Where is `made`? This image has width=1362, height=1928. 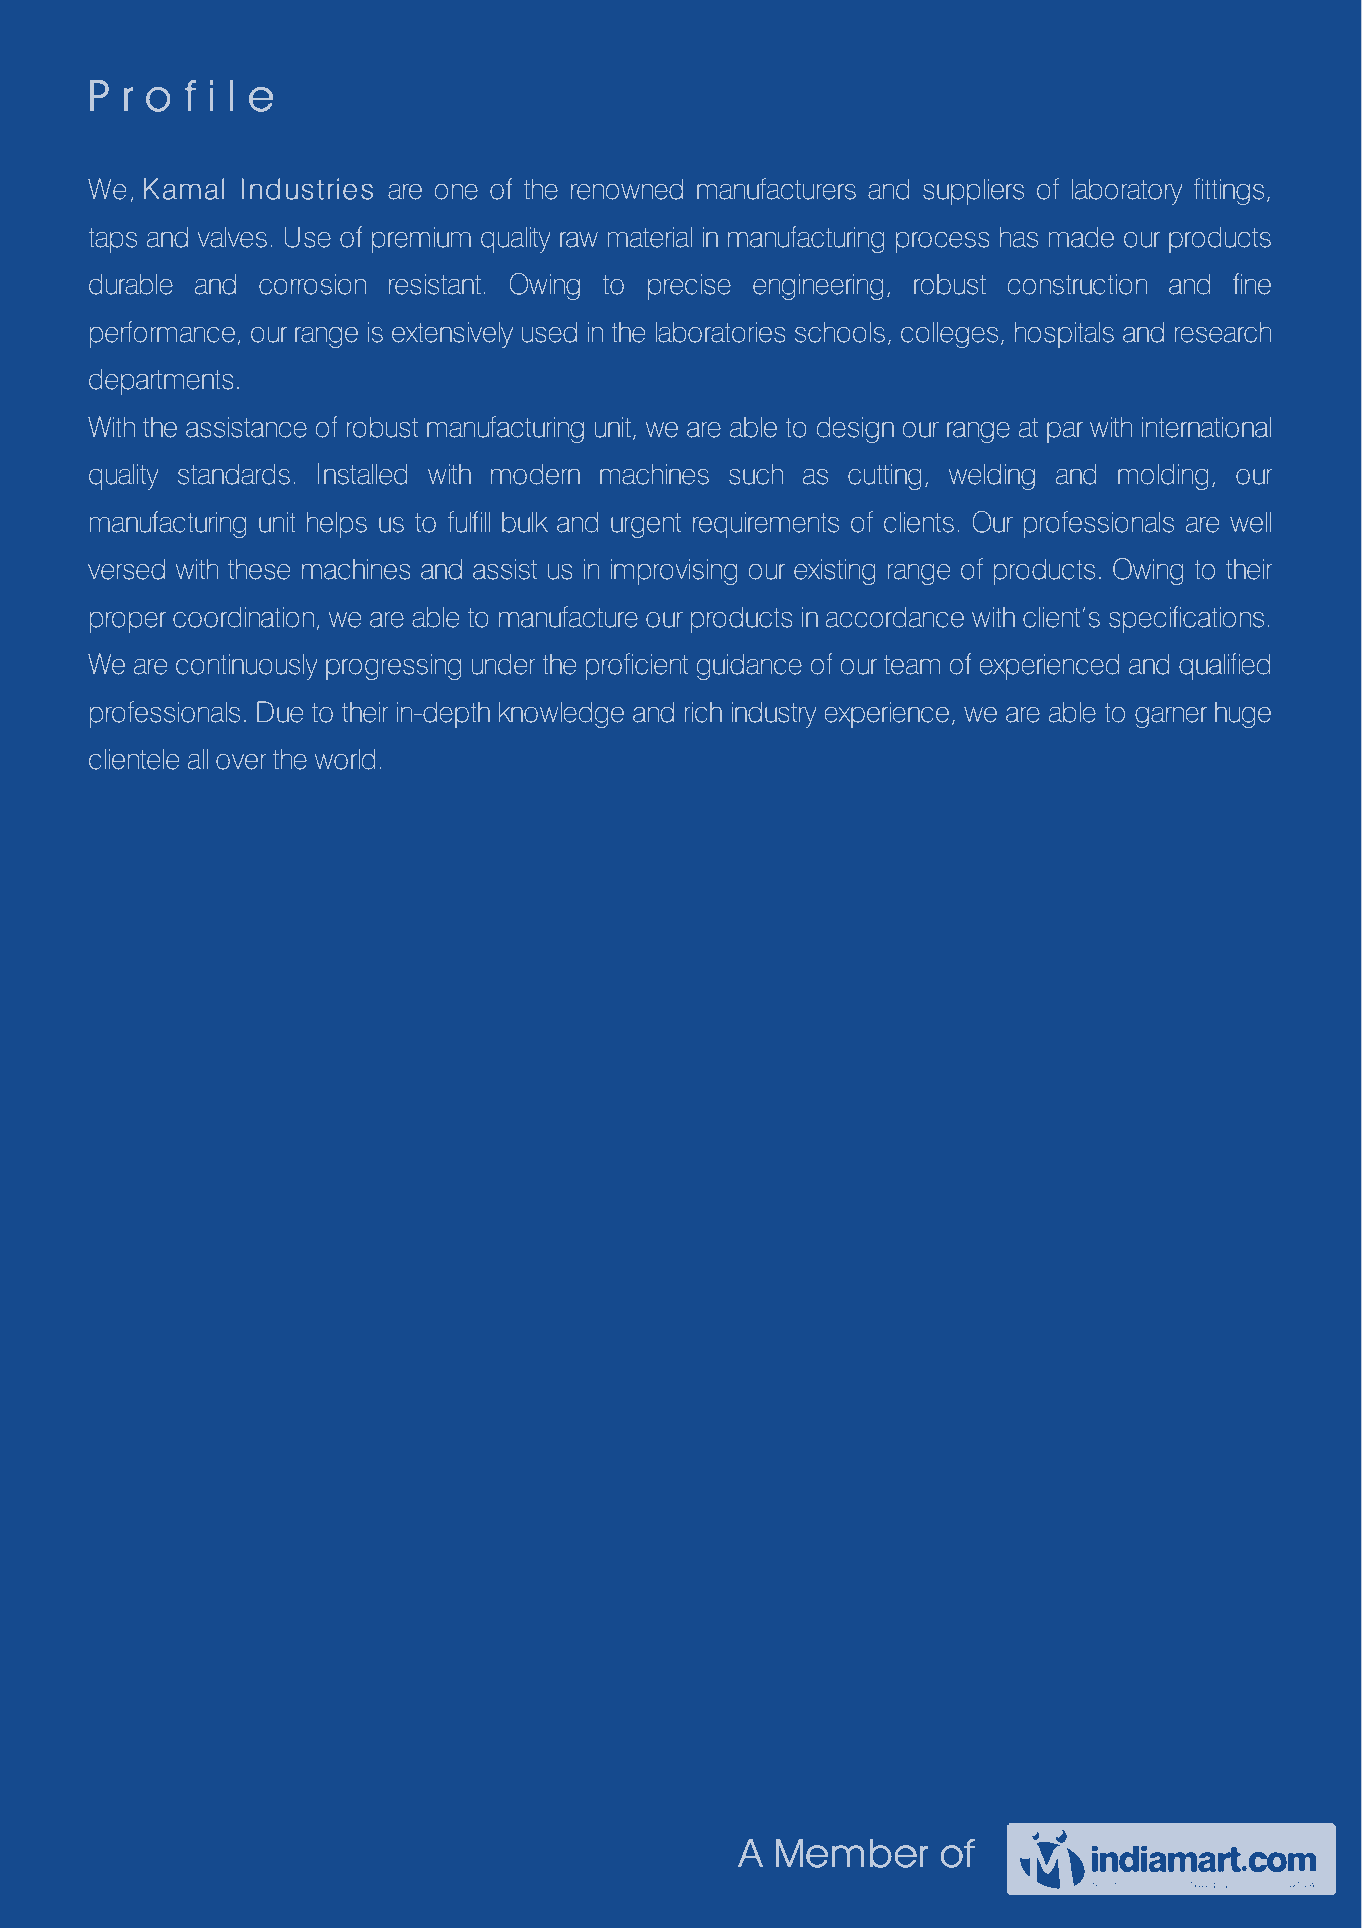
made is located at coordinates (1081, 237).
